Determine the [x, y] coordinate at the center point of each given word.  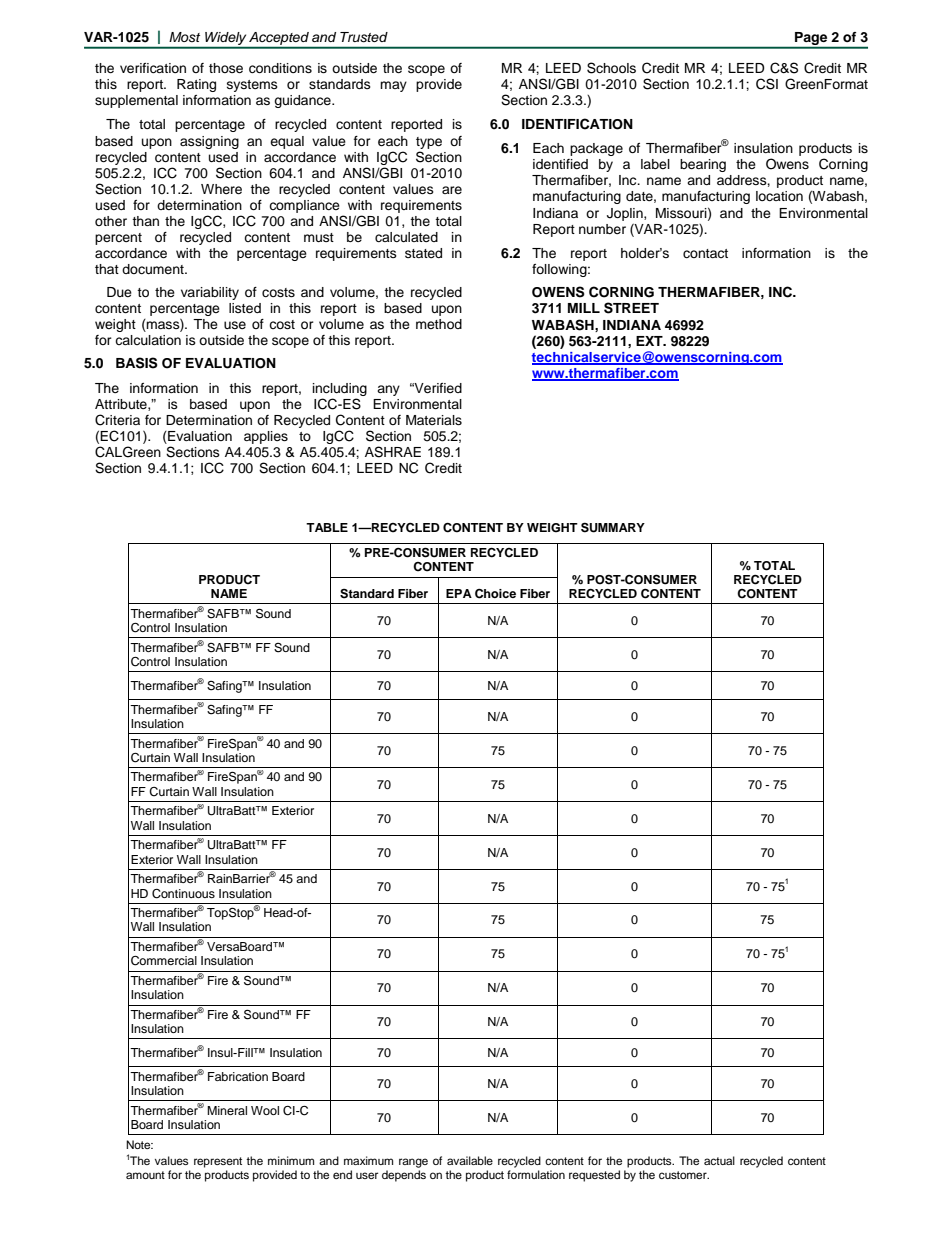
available [470, 1160]
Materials [434, 420]
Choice [495, 594]
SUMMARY [613, 527]
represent [218, 1162]
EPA [459, 593]
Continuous [183, 894]
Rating [196, 85]
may [393, 86]
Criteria [117, 420]
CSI [767, 84]
